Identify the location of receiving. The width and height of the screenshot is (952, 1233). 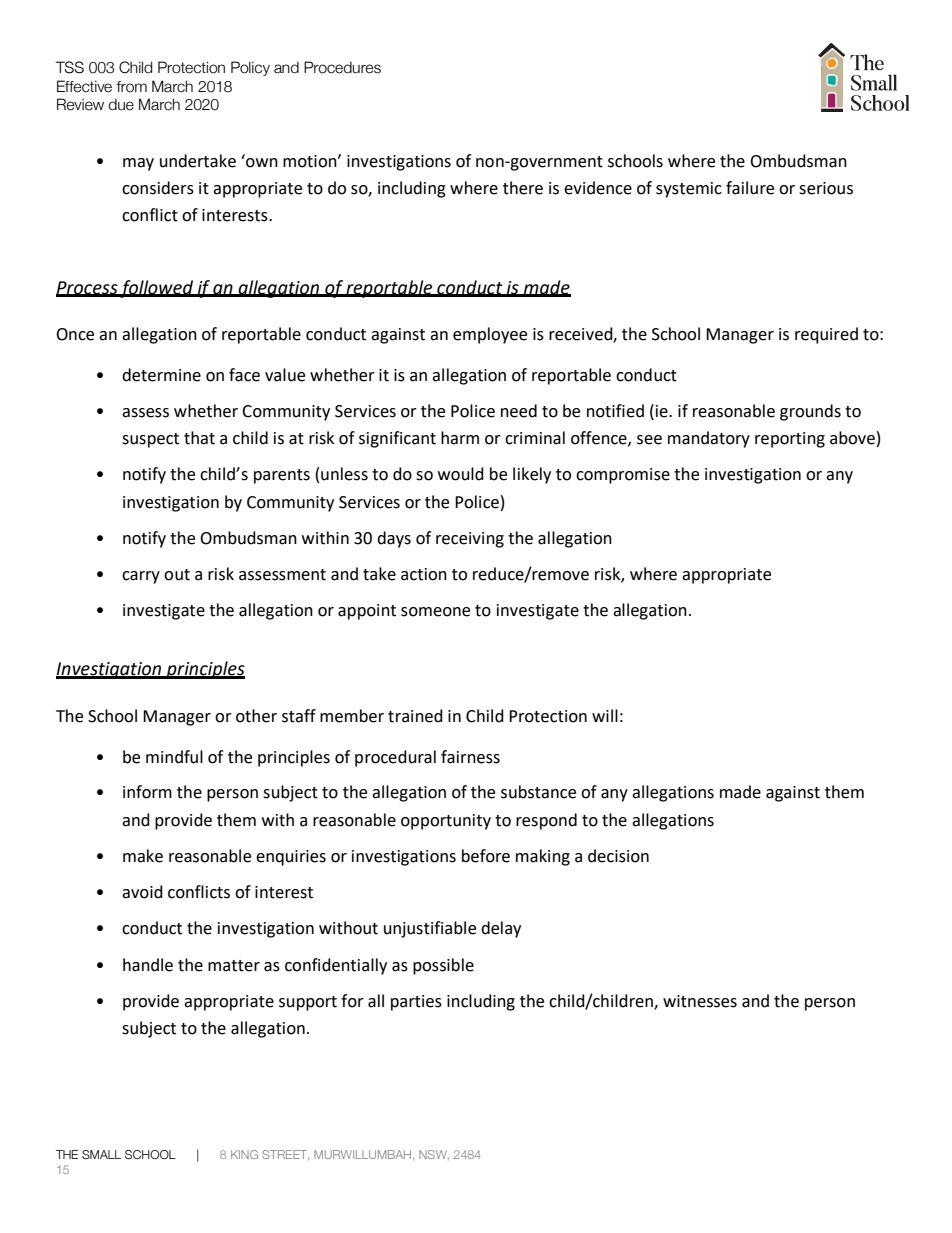
(470, 540).
